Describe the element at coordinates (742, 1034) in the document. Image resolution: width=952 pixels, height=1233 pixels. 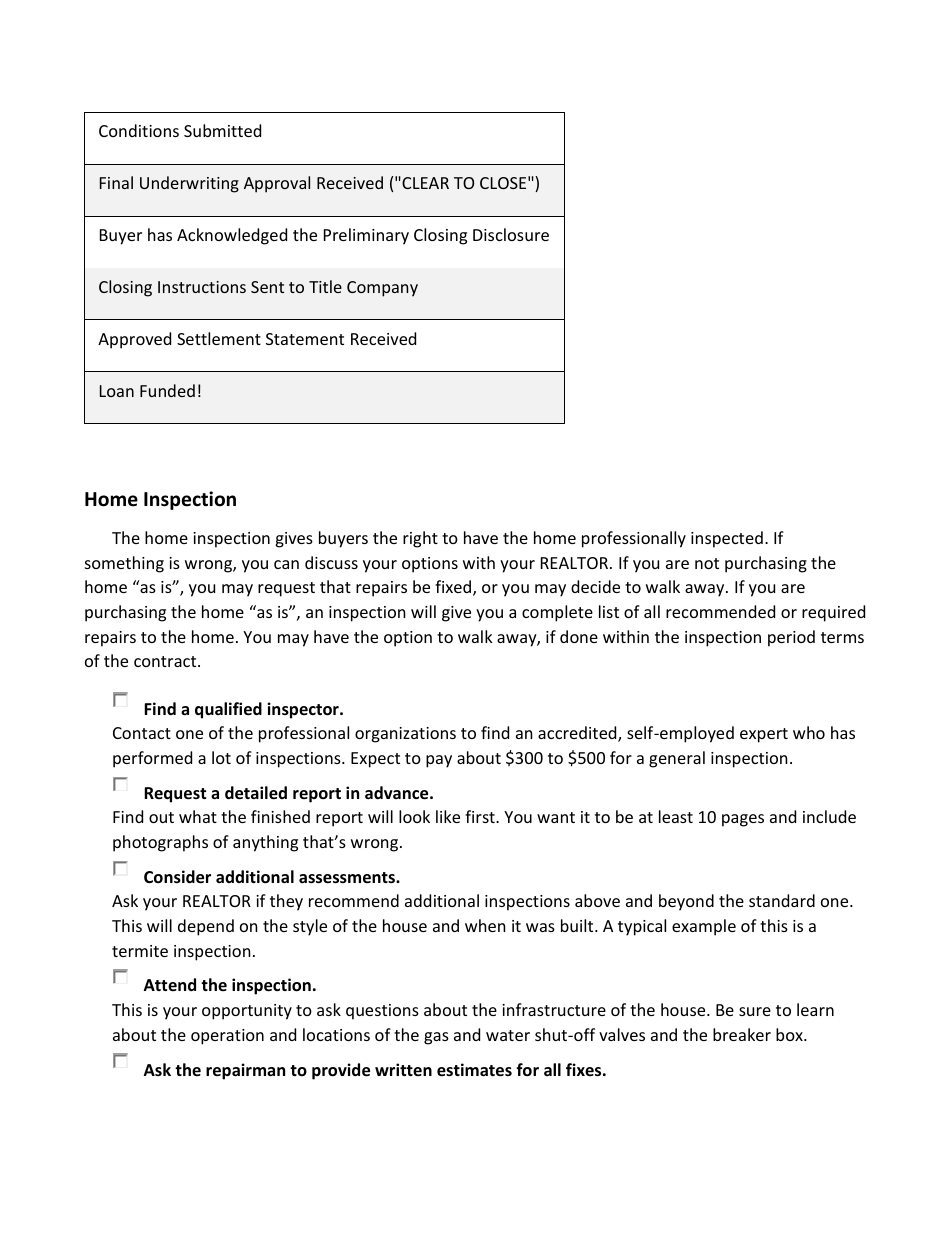
I see `breaker` at that location.
